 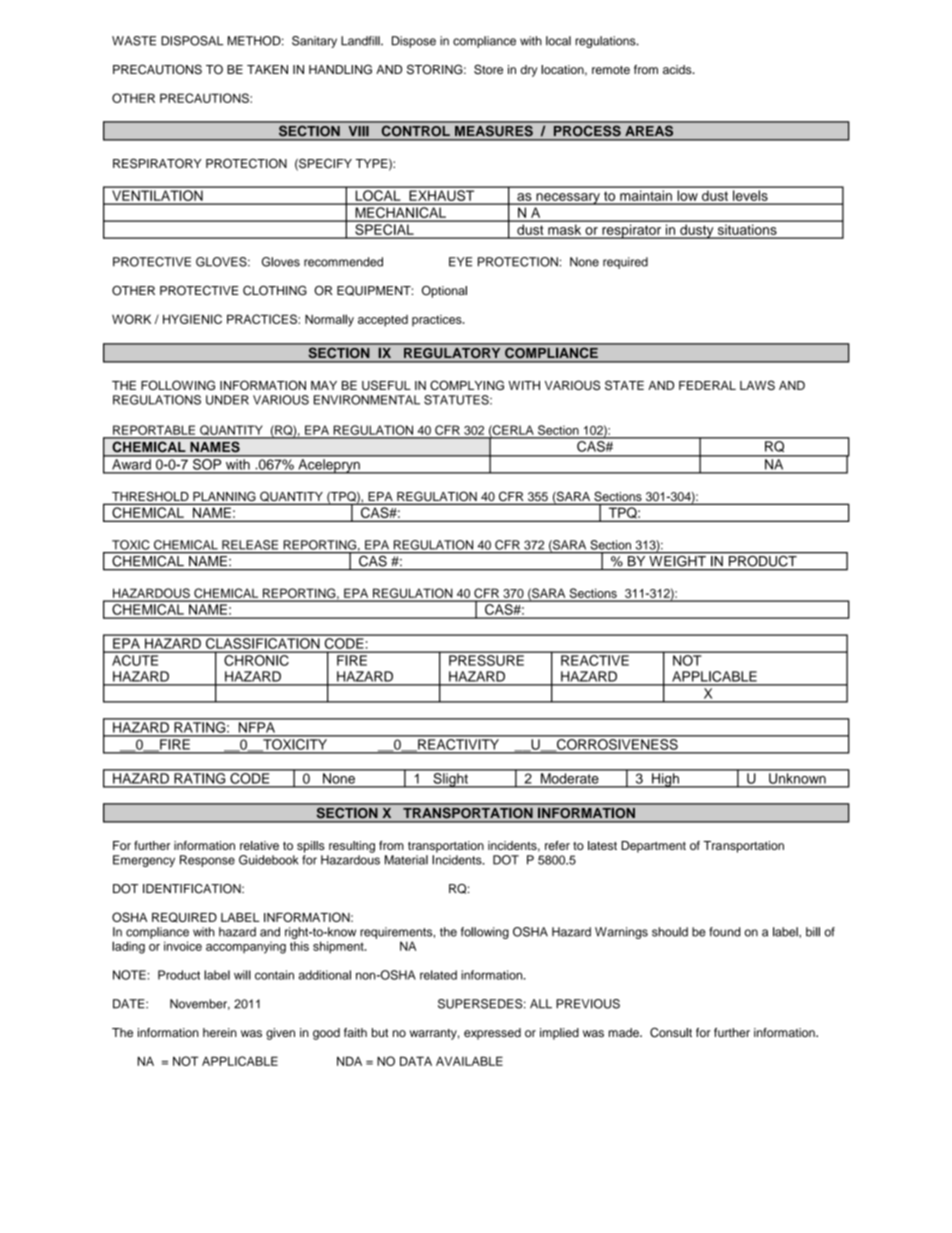 I want to click on Store, so click(x=488, y=69).
